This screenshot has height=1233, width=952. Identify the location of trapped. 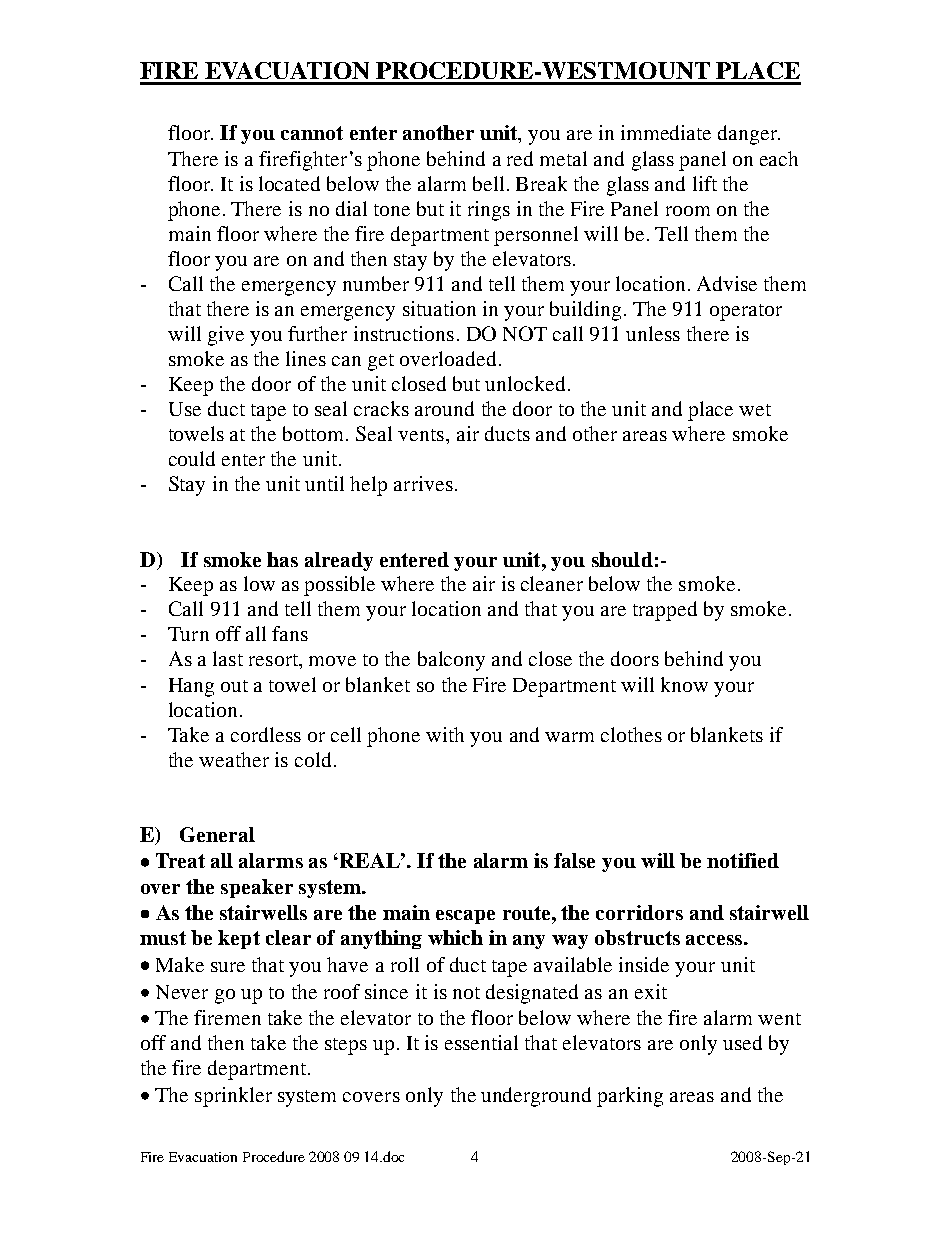
(665, 611).
